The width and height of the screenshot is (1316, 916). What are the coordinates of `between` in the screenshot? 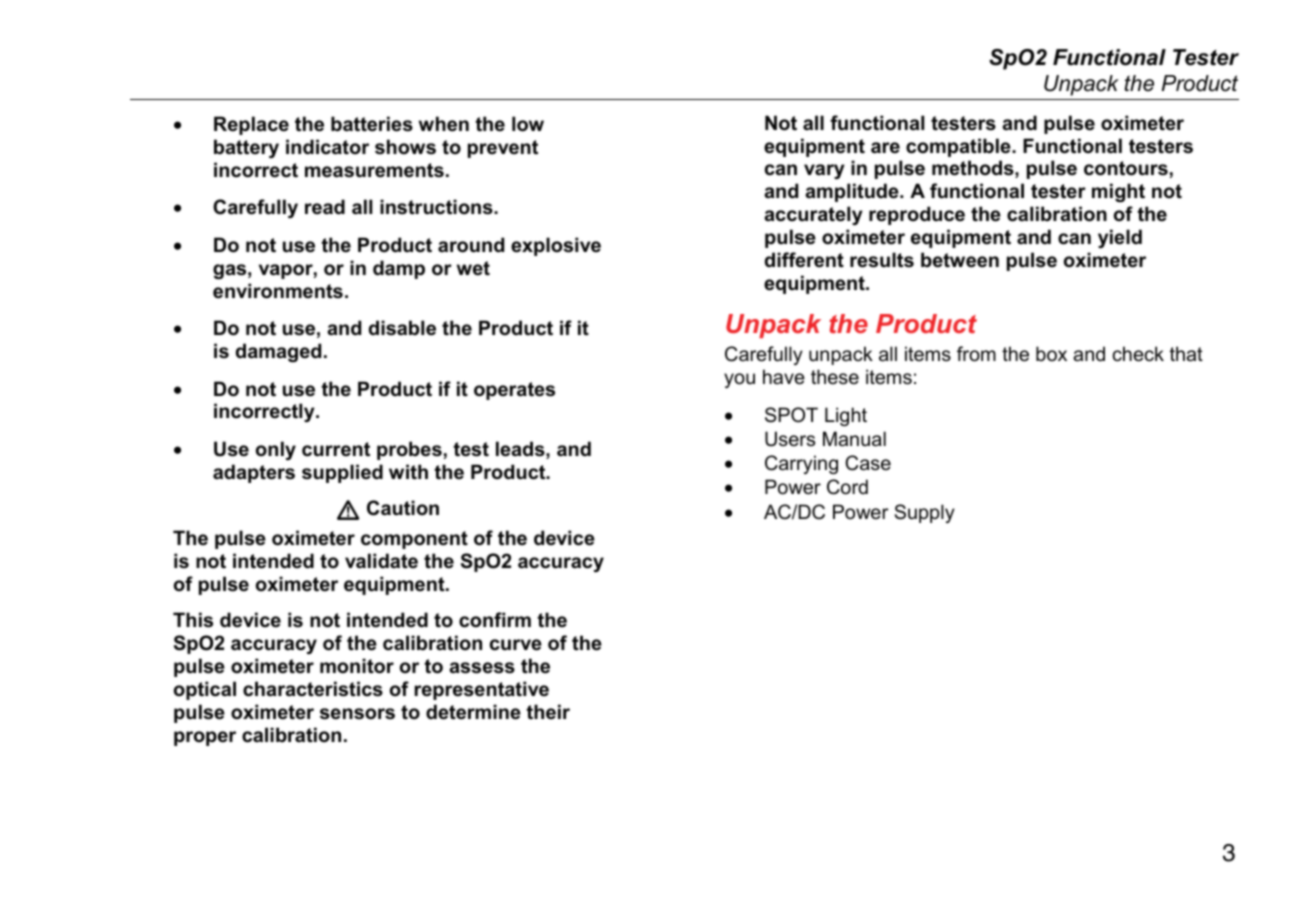 It's located at (960, 260).
